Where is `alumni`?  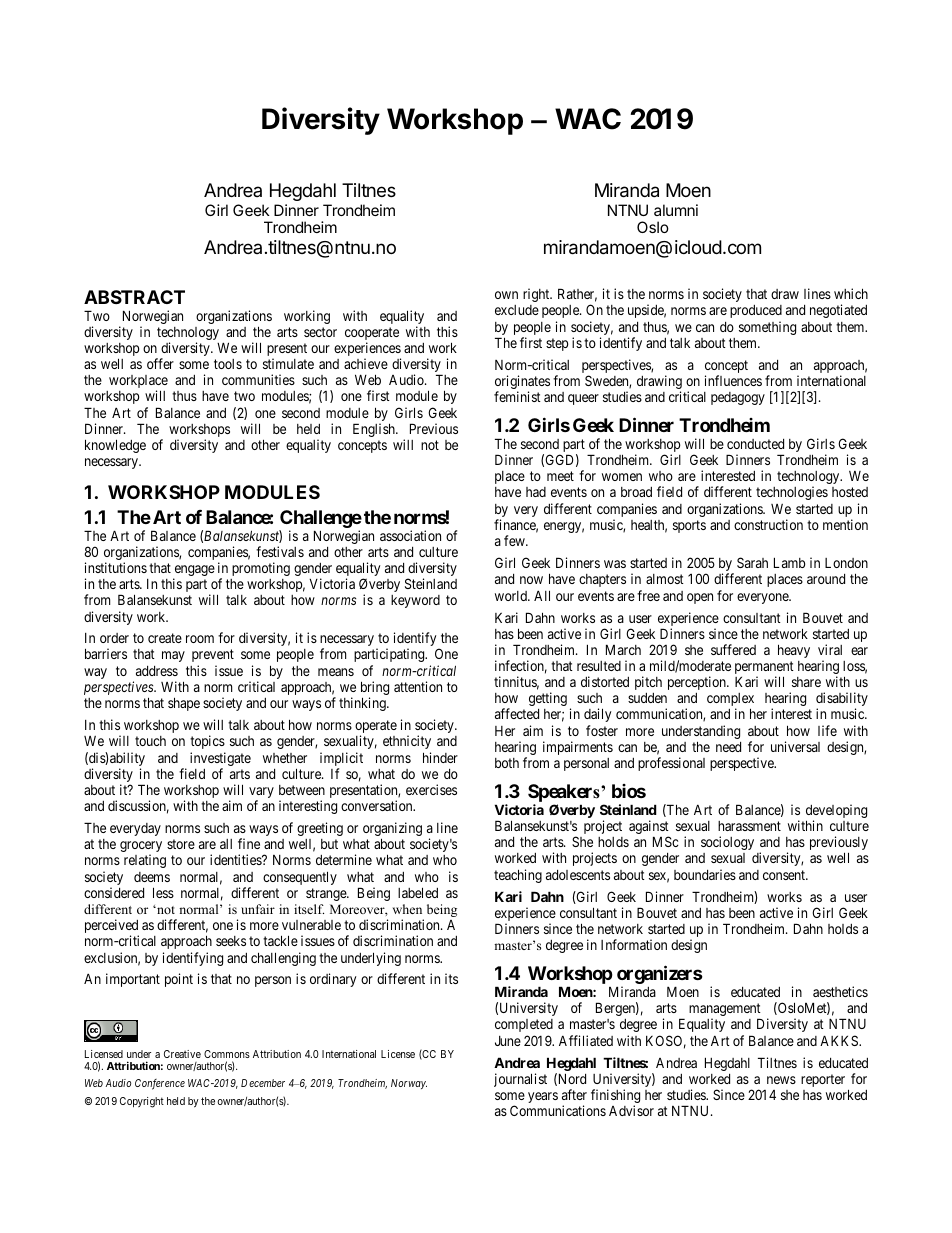 alumni is located at coordinates (676, 210).
